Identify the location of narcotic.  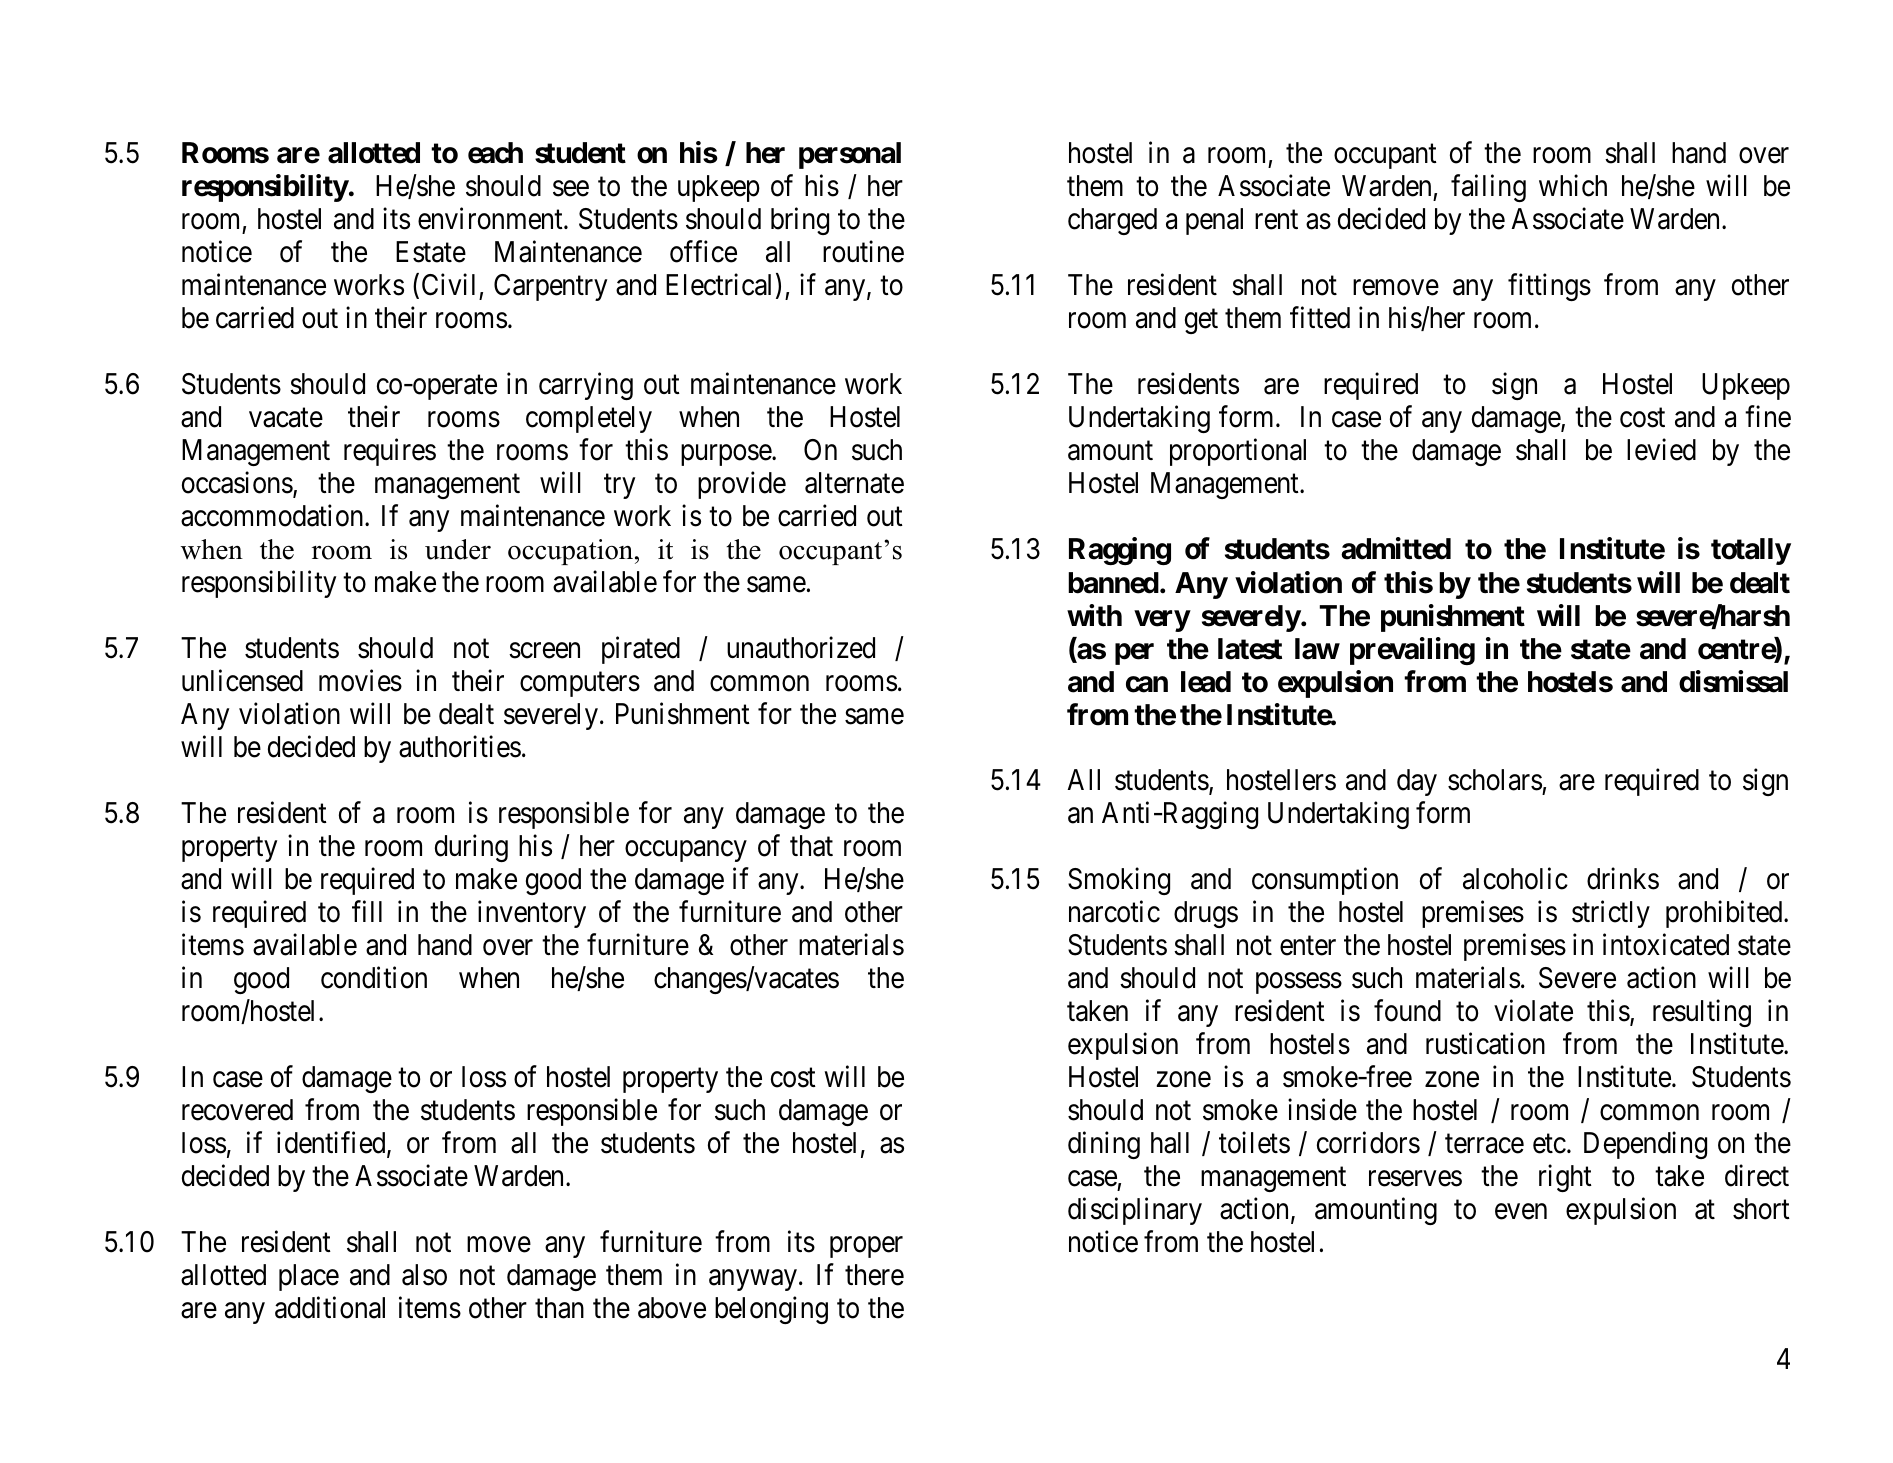
(1114, 911).
